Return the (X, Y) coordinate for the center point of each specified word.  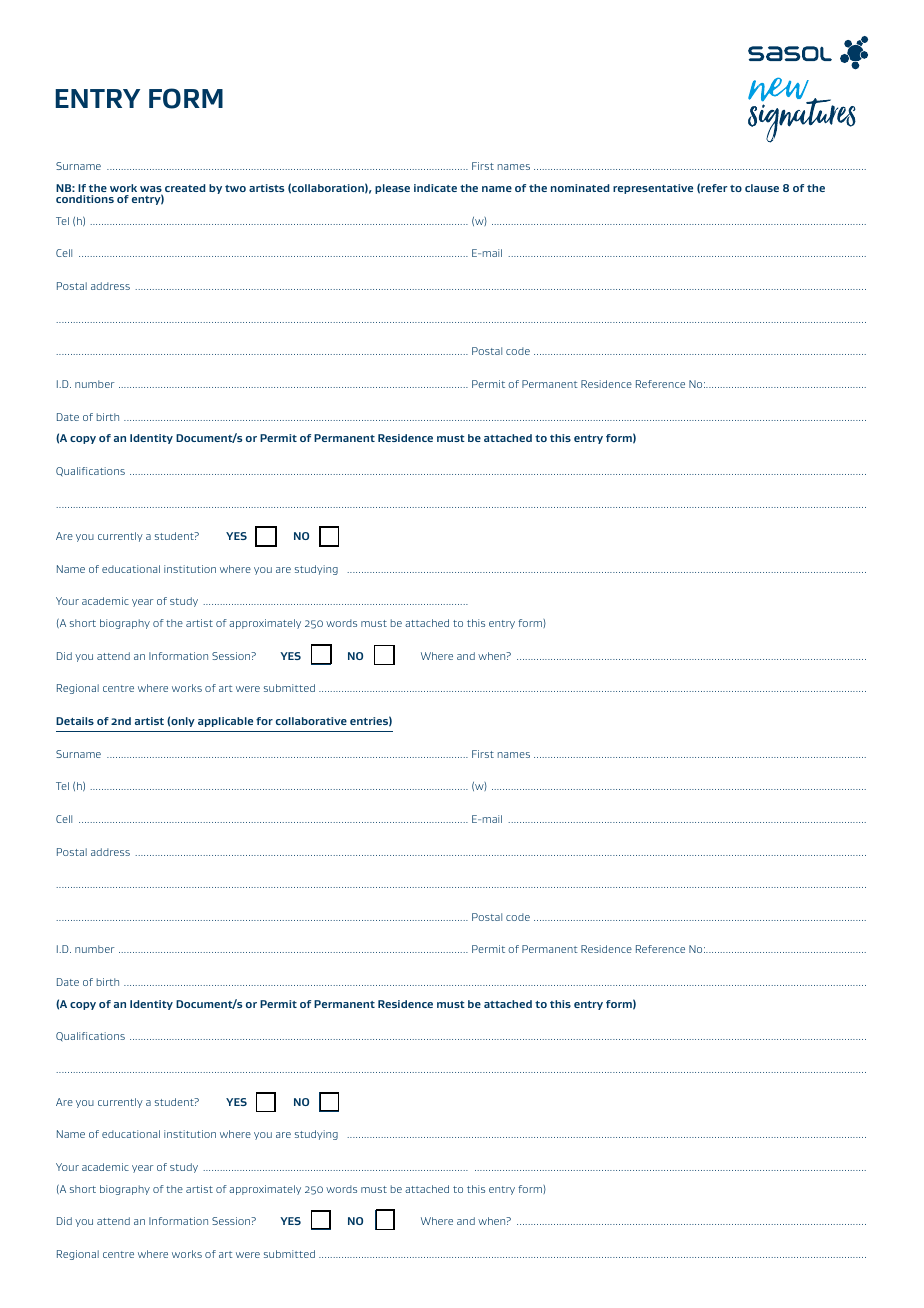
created (185, 188)
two (235, 188)
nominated (580, 188)
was (151, 190)
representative (653, 189)
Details (75, 721)
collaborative (311, 721)
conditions (85, 199)
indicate (435, 188)
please (392, 189)
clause (762, 188)
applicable (225, 722)
